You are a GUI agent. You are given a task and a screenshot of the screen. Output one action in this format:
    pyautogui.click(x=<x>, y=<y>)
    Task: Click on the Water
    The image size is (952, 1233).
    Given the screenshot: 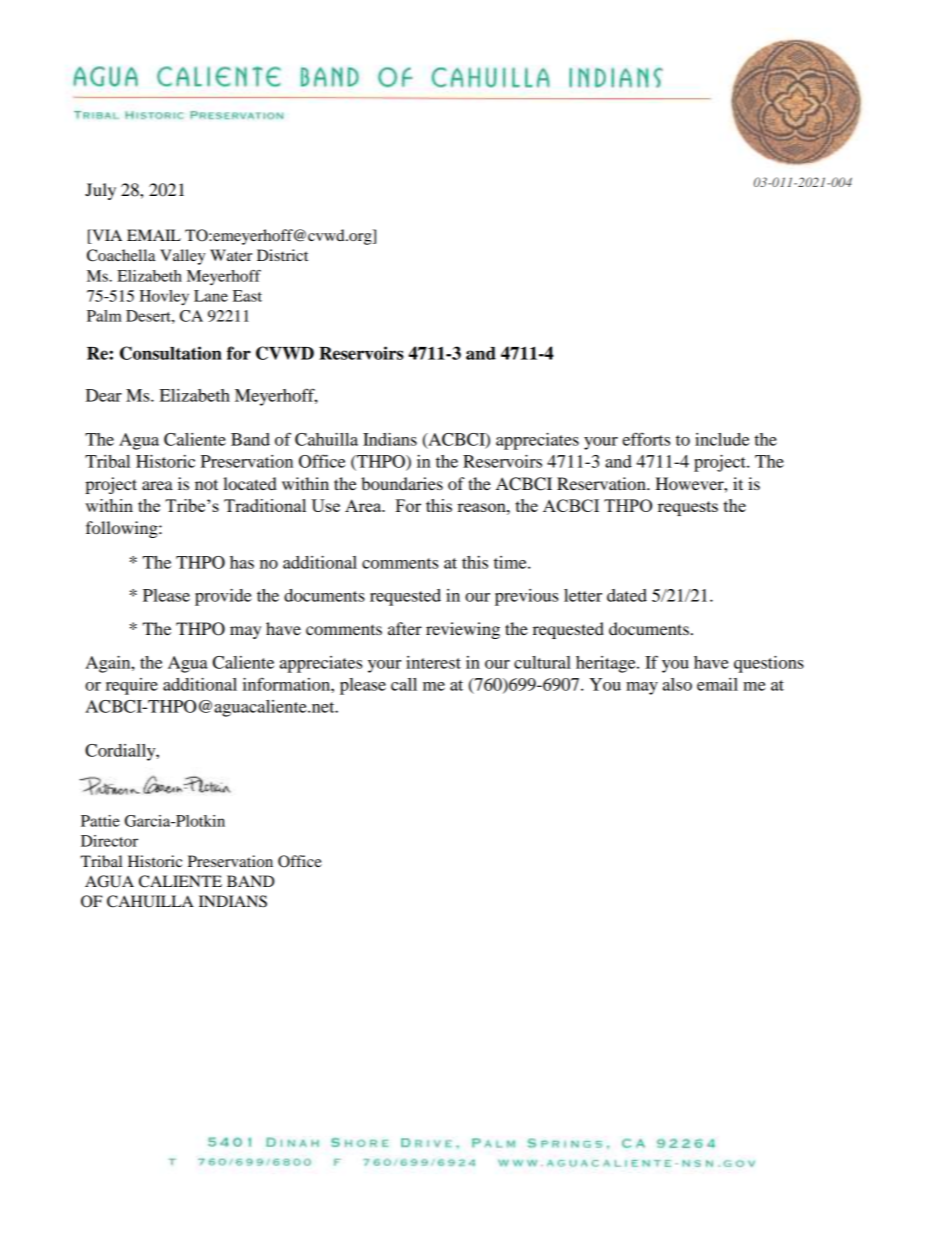 What is the action you would take?
    pyautogui.click(x=231, y=255)
